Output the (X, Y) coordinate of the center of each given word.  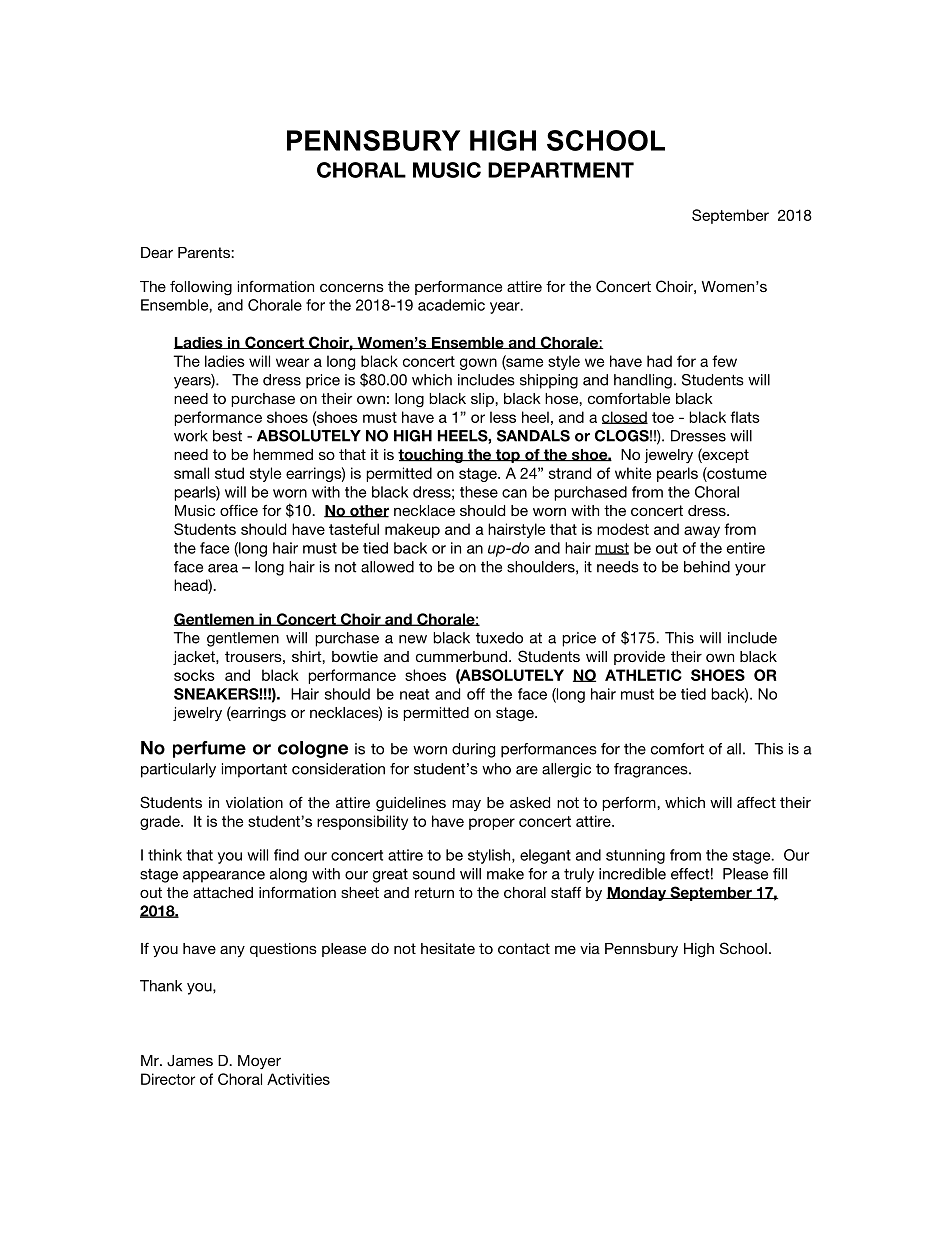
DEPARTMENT (561, 170)
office (239, 510)
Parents (205, 252)
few (724, 361)
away (702, 532)
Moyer (259, 1062)
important (254, 770)
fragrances (652, 770)
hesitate (448, 948)
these (479, 492)
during (473, 750)
